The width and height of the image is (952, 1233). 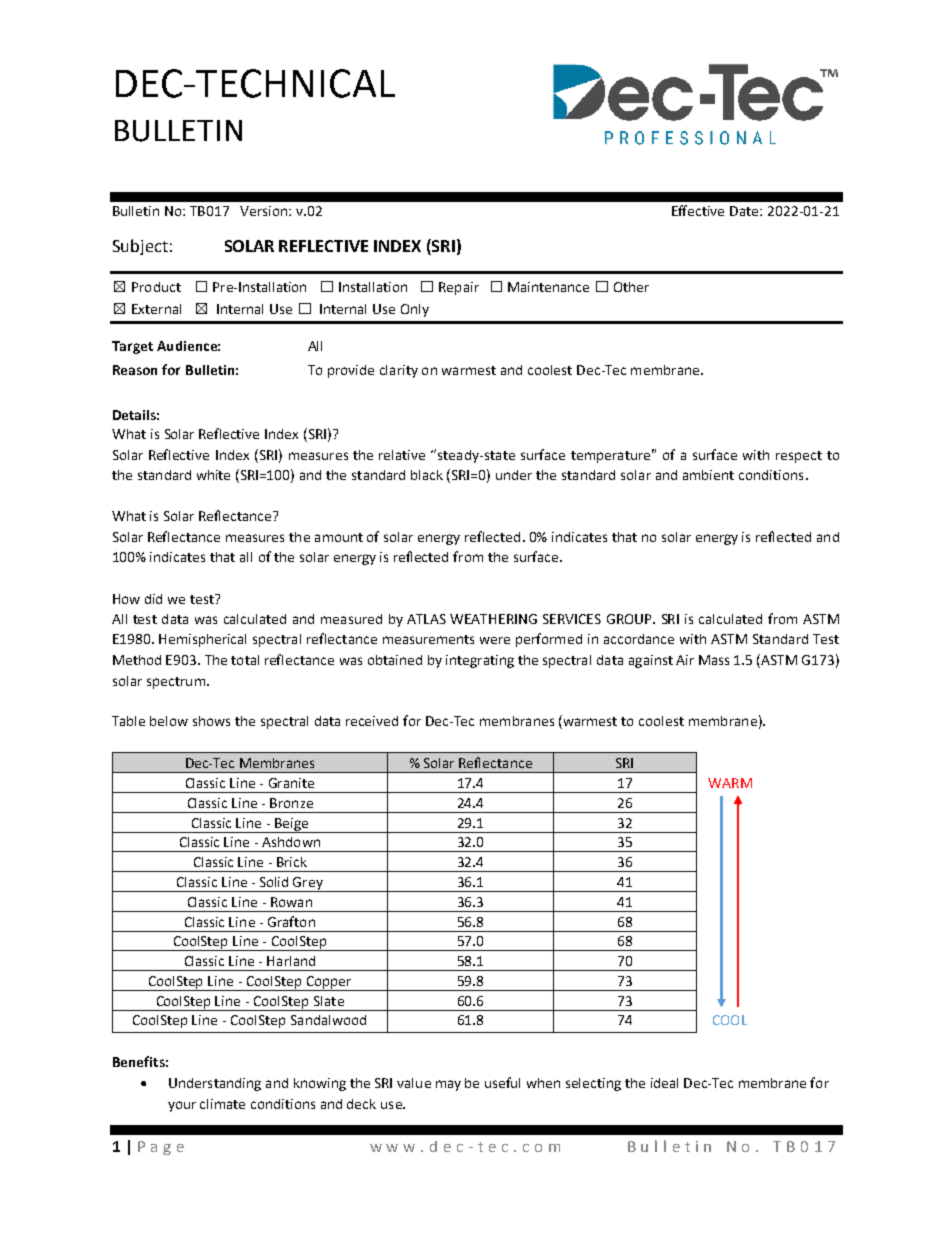 What do you see at coordinates (182, 1106) in the image?
I see `your` at bounding box center [182, 1106].
